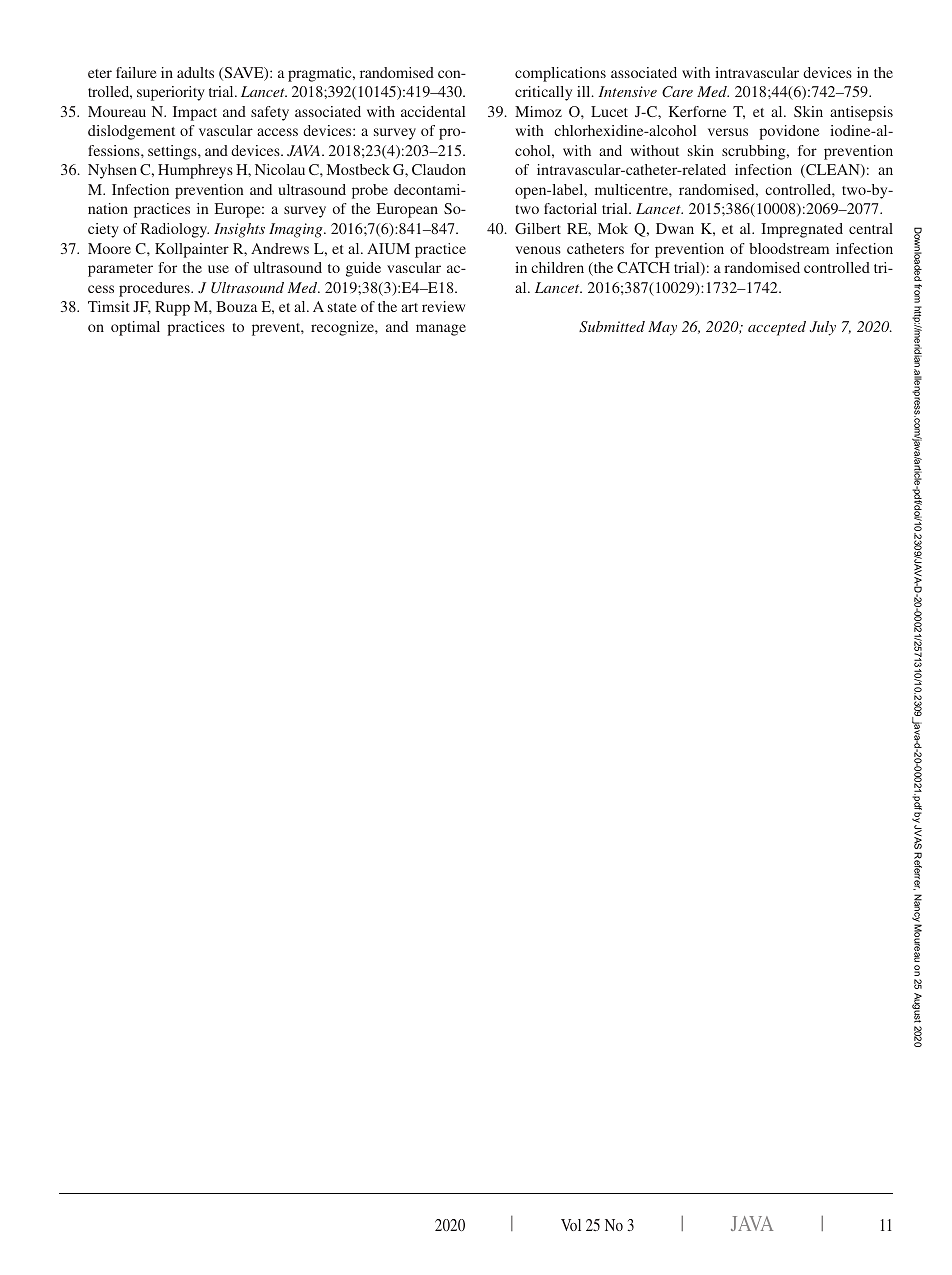 The height and width of the image is (1275, 952). I want to click on critically, so click(543, 93).
